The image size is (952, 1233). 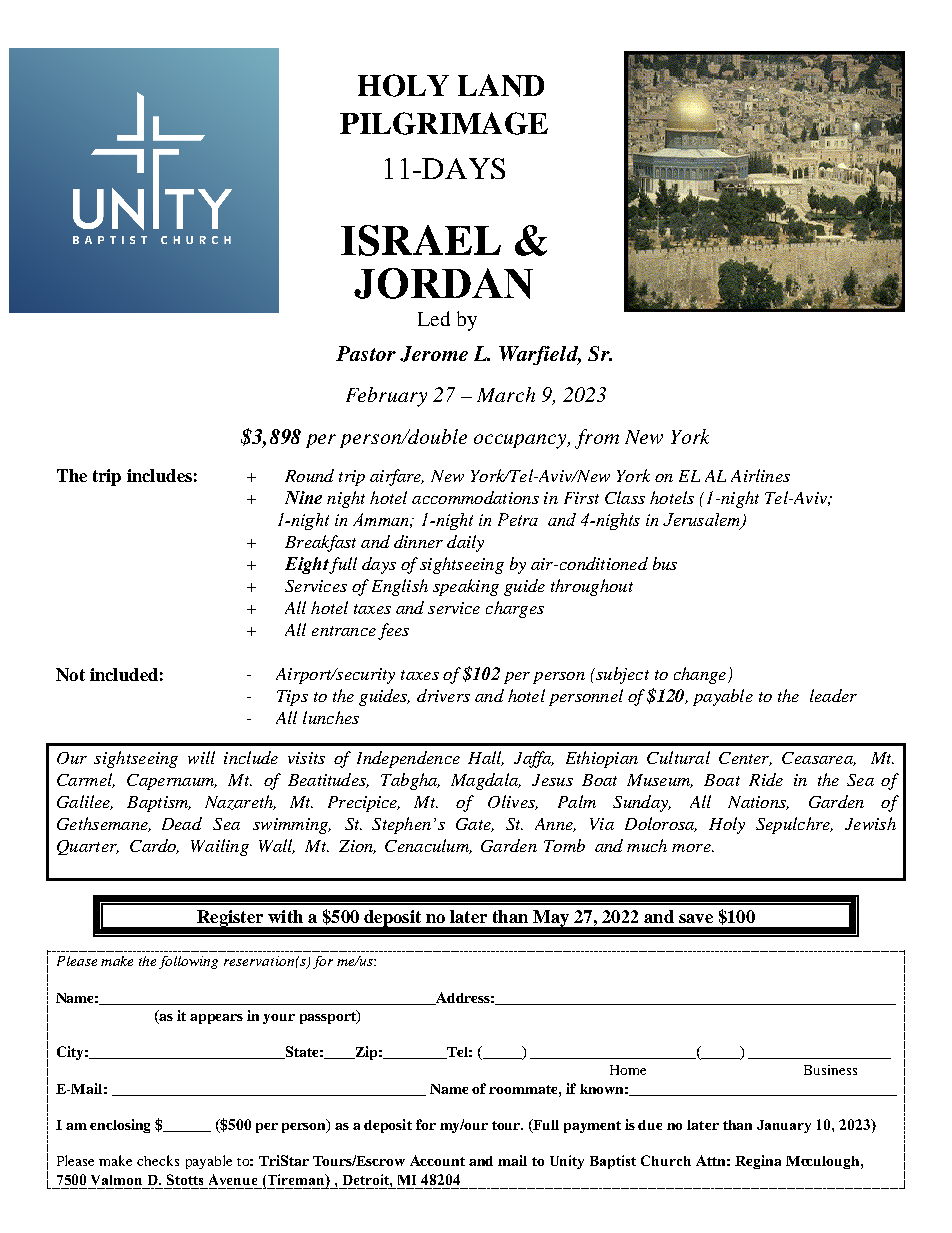 I want to click on Nine, so click(x=303, y=497).
